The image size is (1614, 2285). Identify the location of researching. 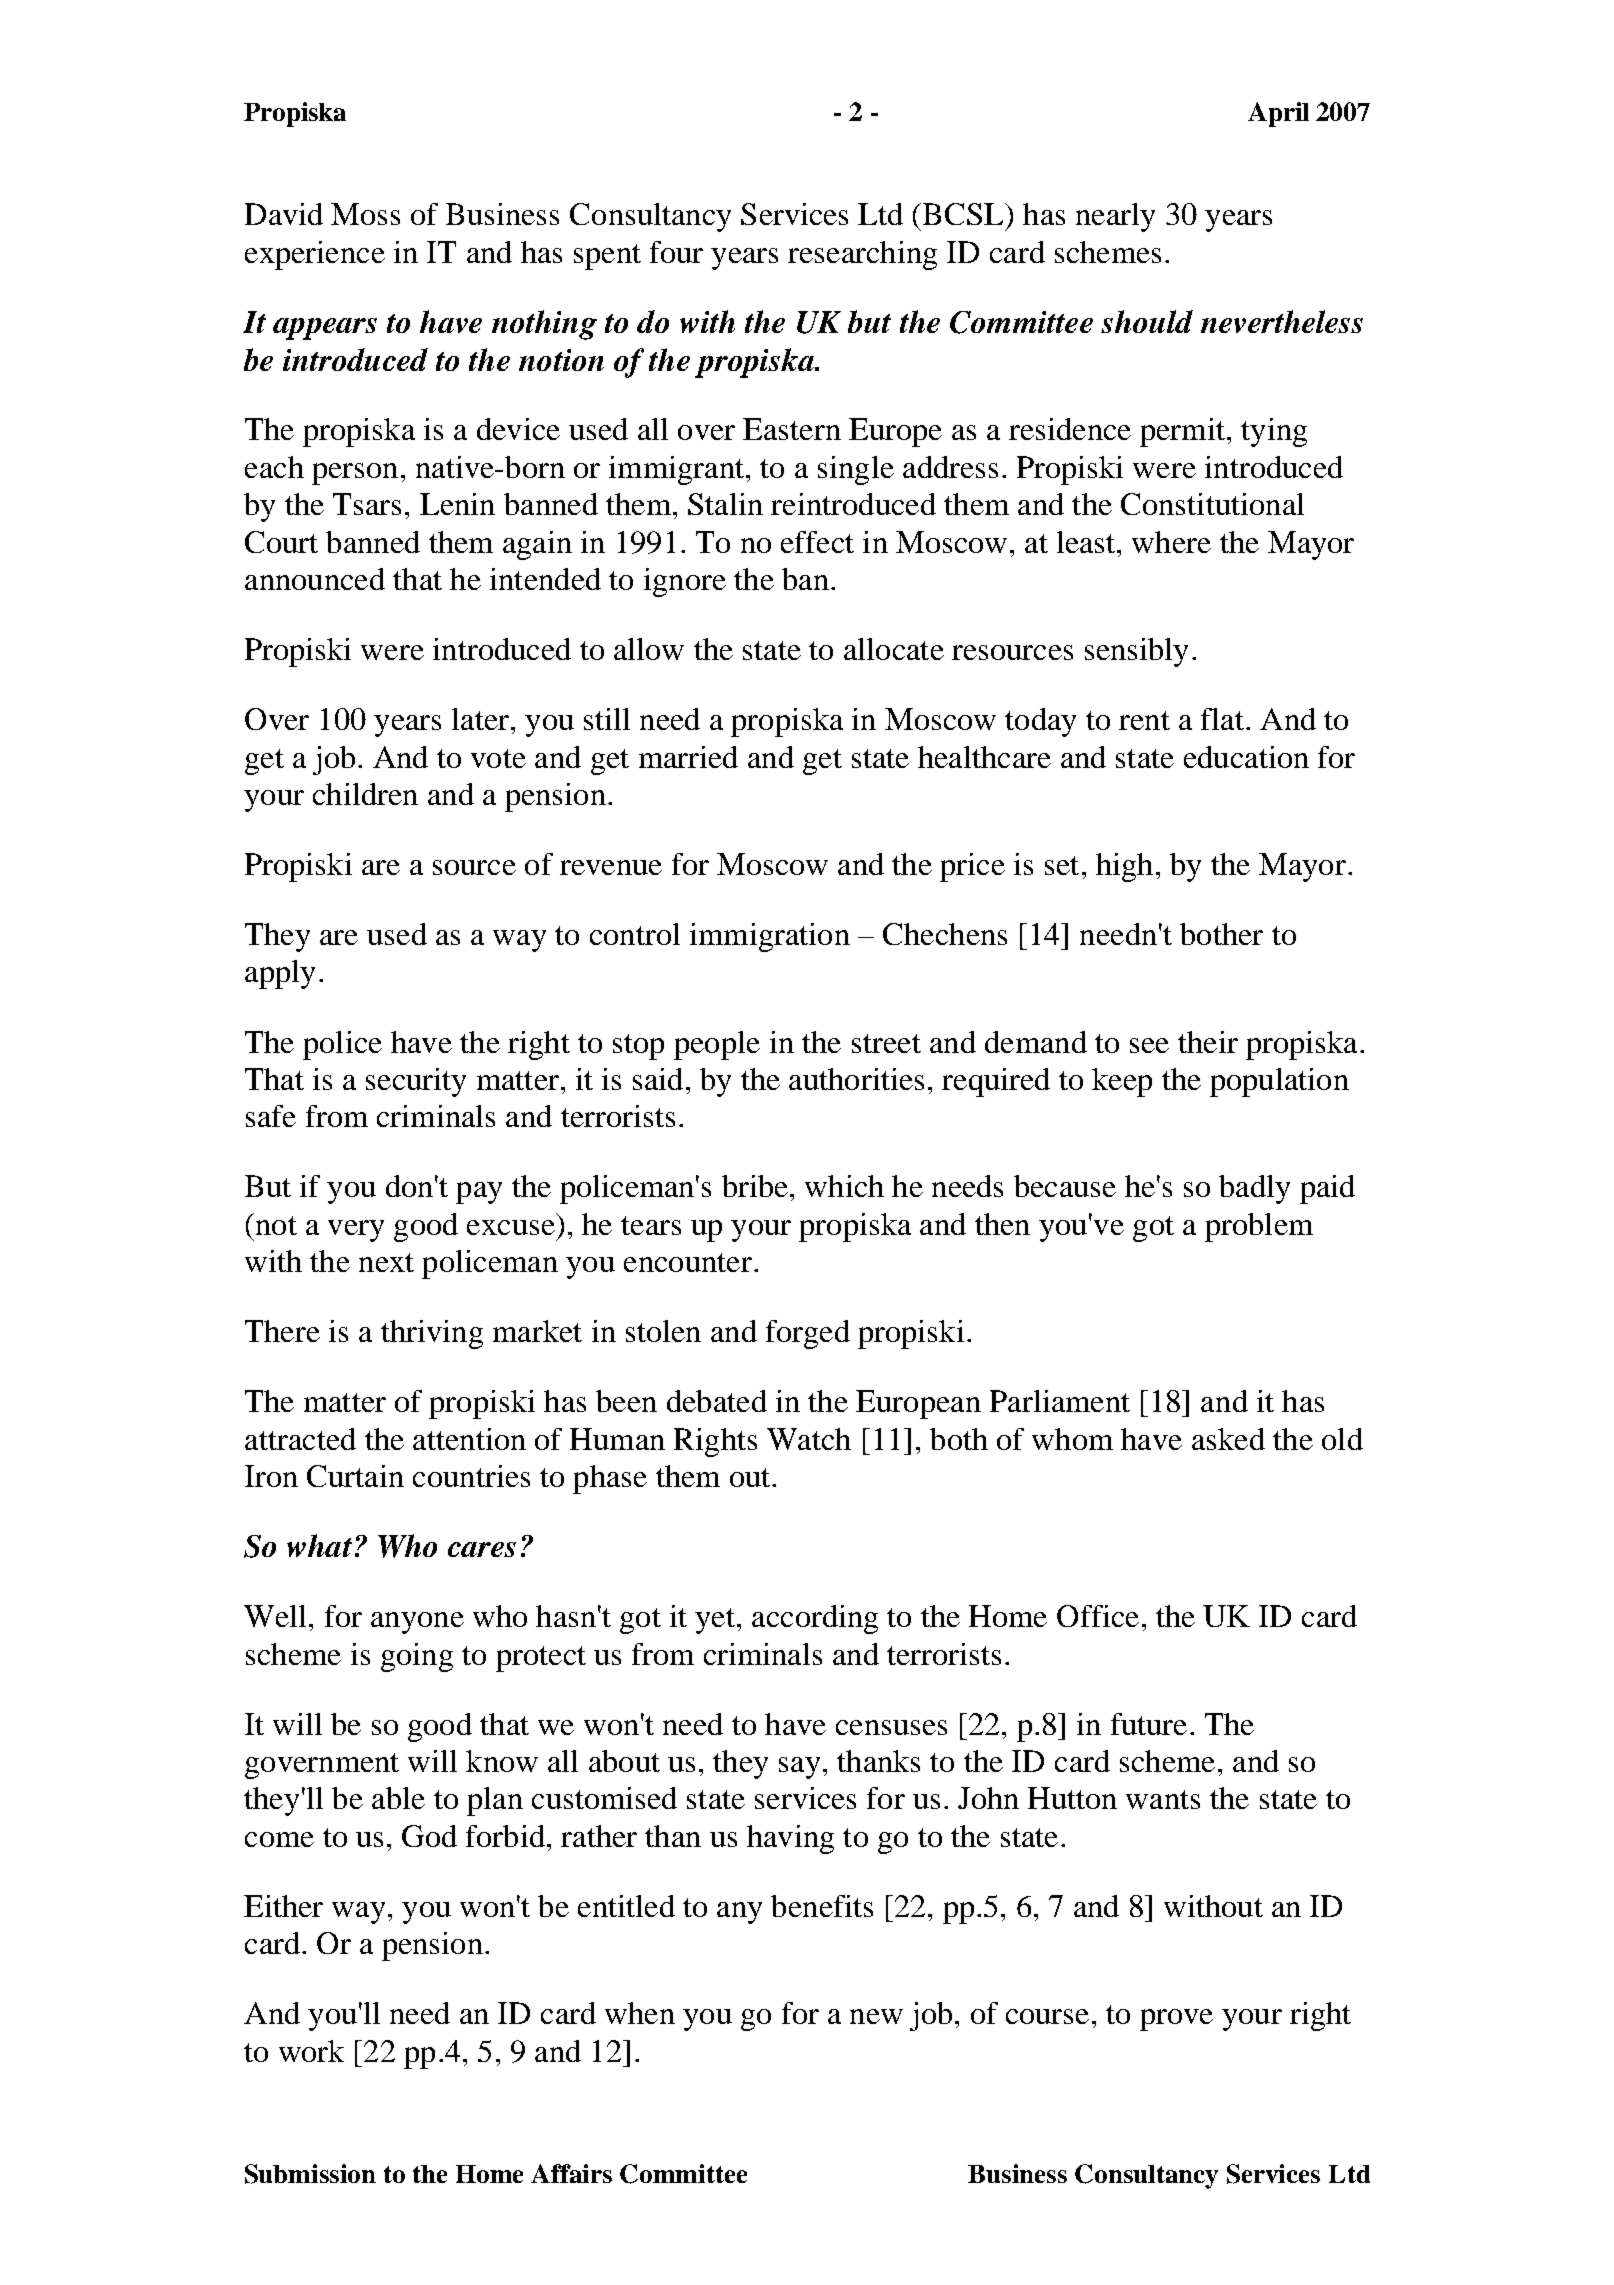
(862, 255).
